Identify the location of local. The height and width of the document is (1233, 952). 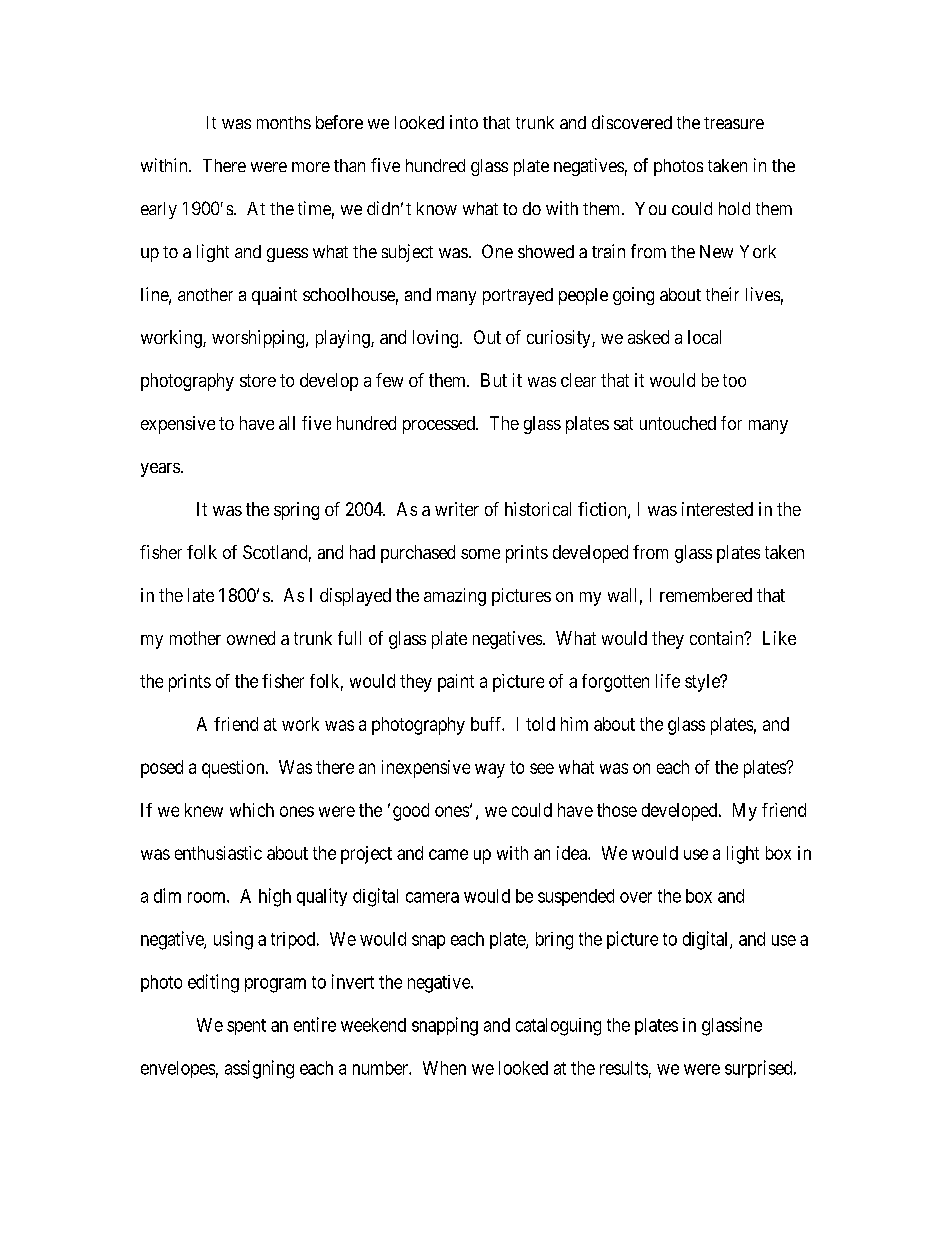
(704, 337).
